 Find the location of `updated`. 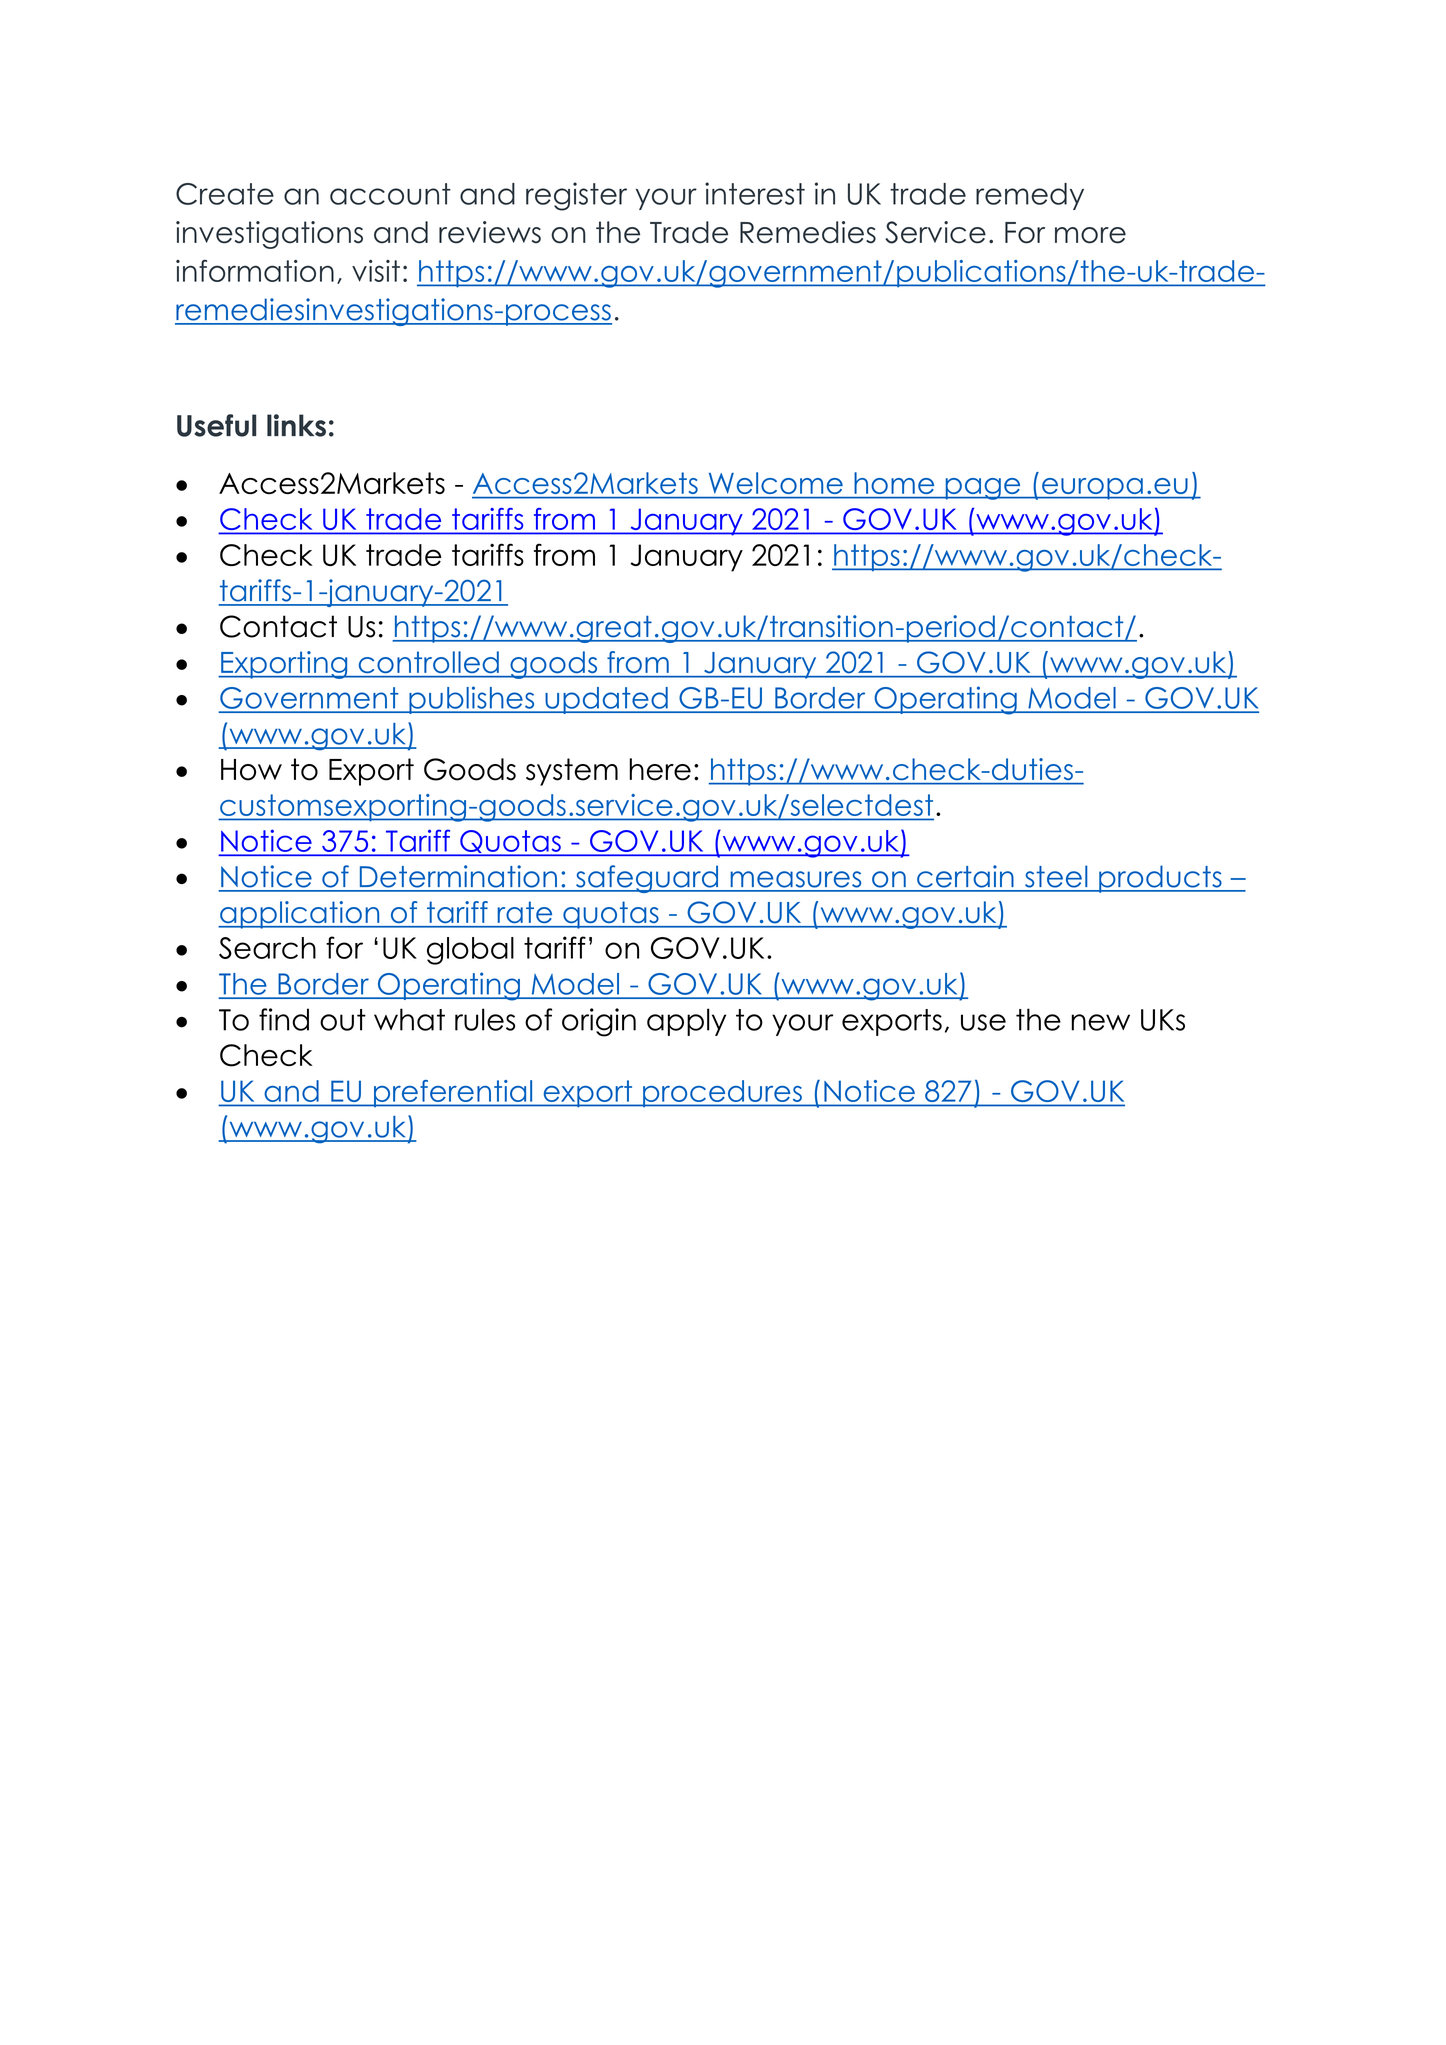

updated is located at coordinates (606, 700).
